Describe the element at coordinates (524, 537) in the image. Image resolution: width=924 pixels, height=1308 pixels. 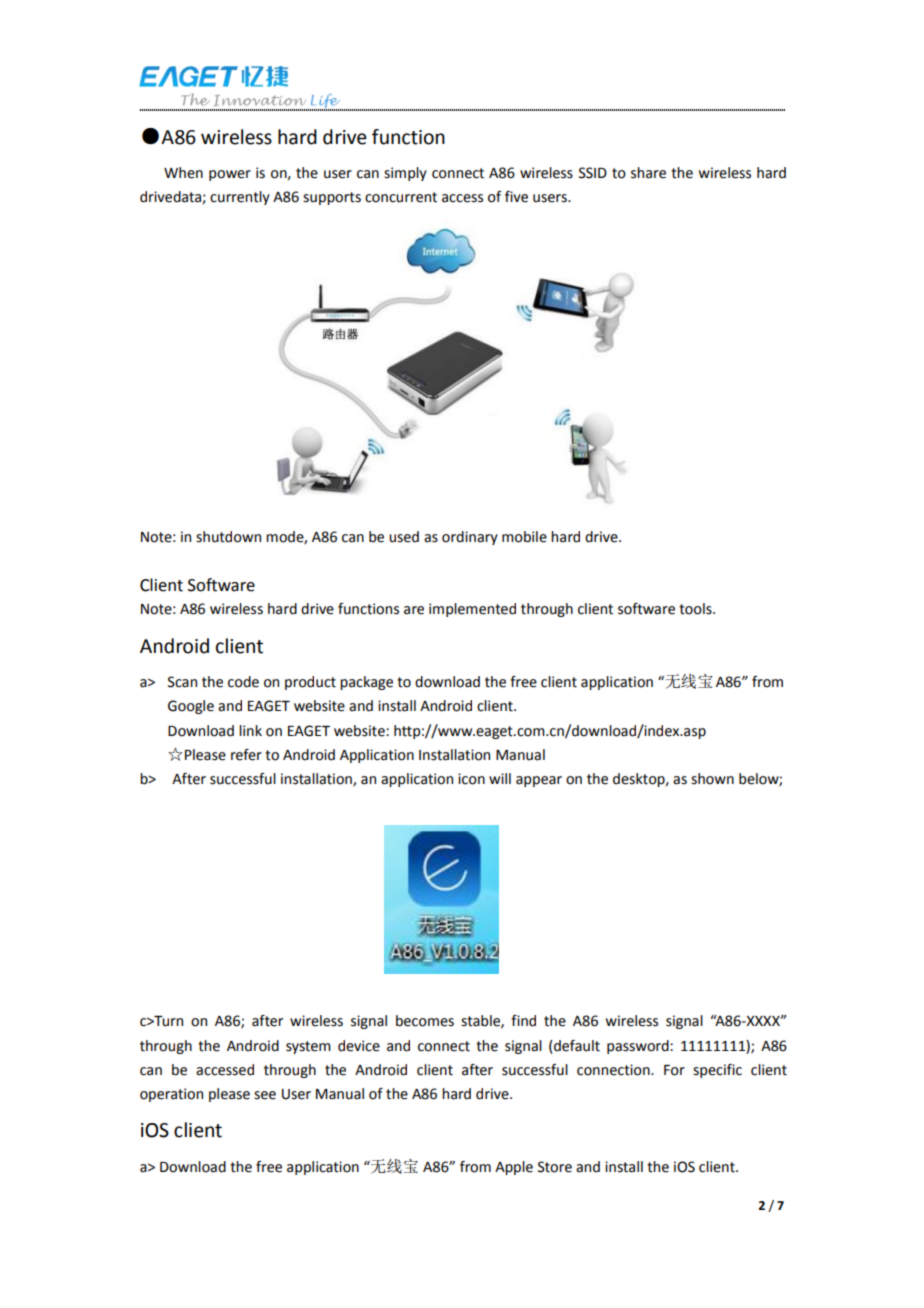
I see `mobile` at that location.
